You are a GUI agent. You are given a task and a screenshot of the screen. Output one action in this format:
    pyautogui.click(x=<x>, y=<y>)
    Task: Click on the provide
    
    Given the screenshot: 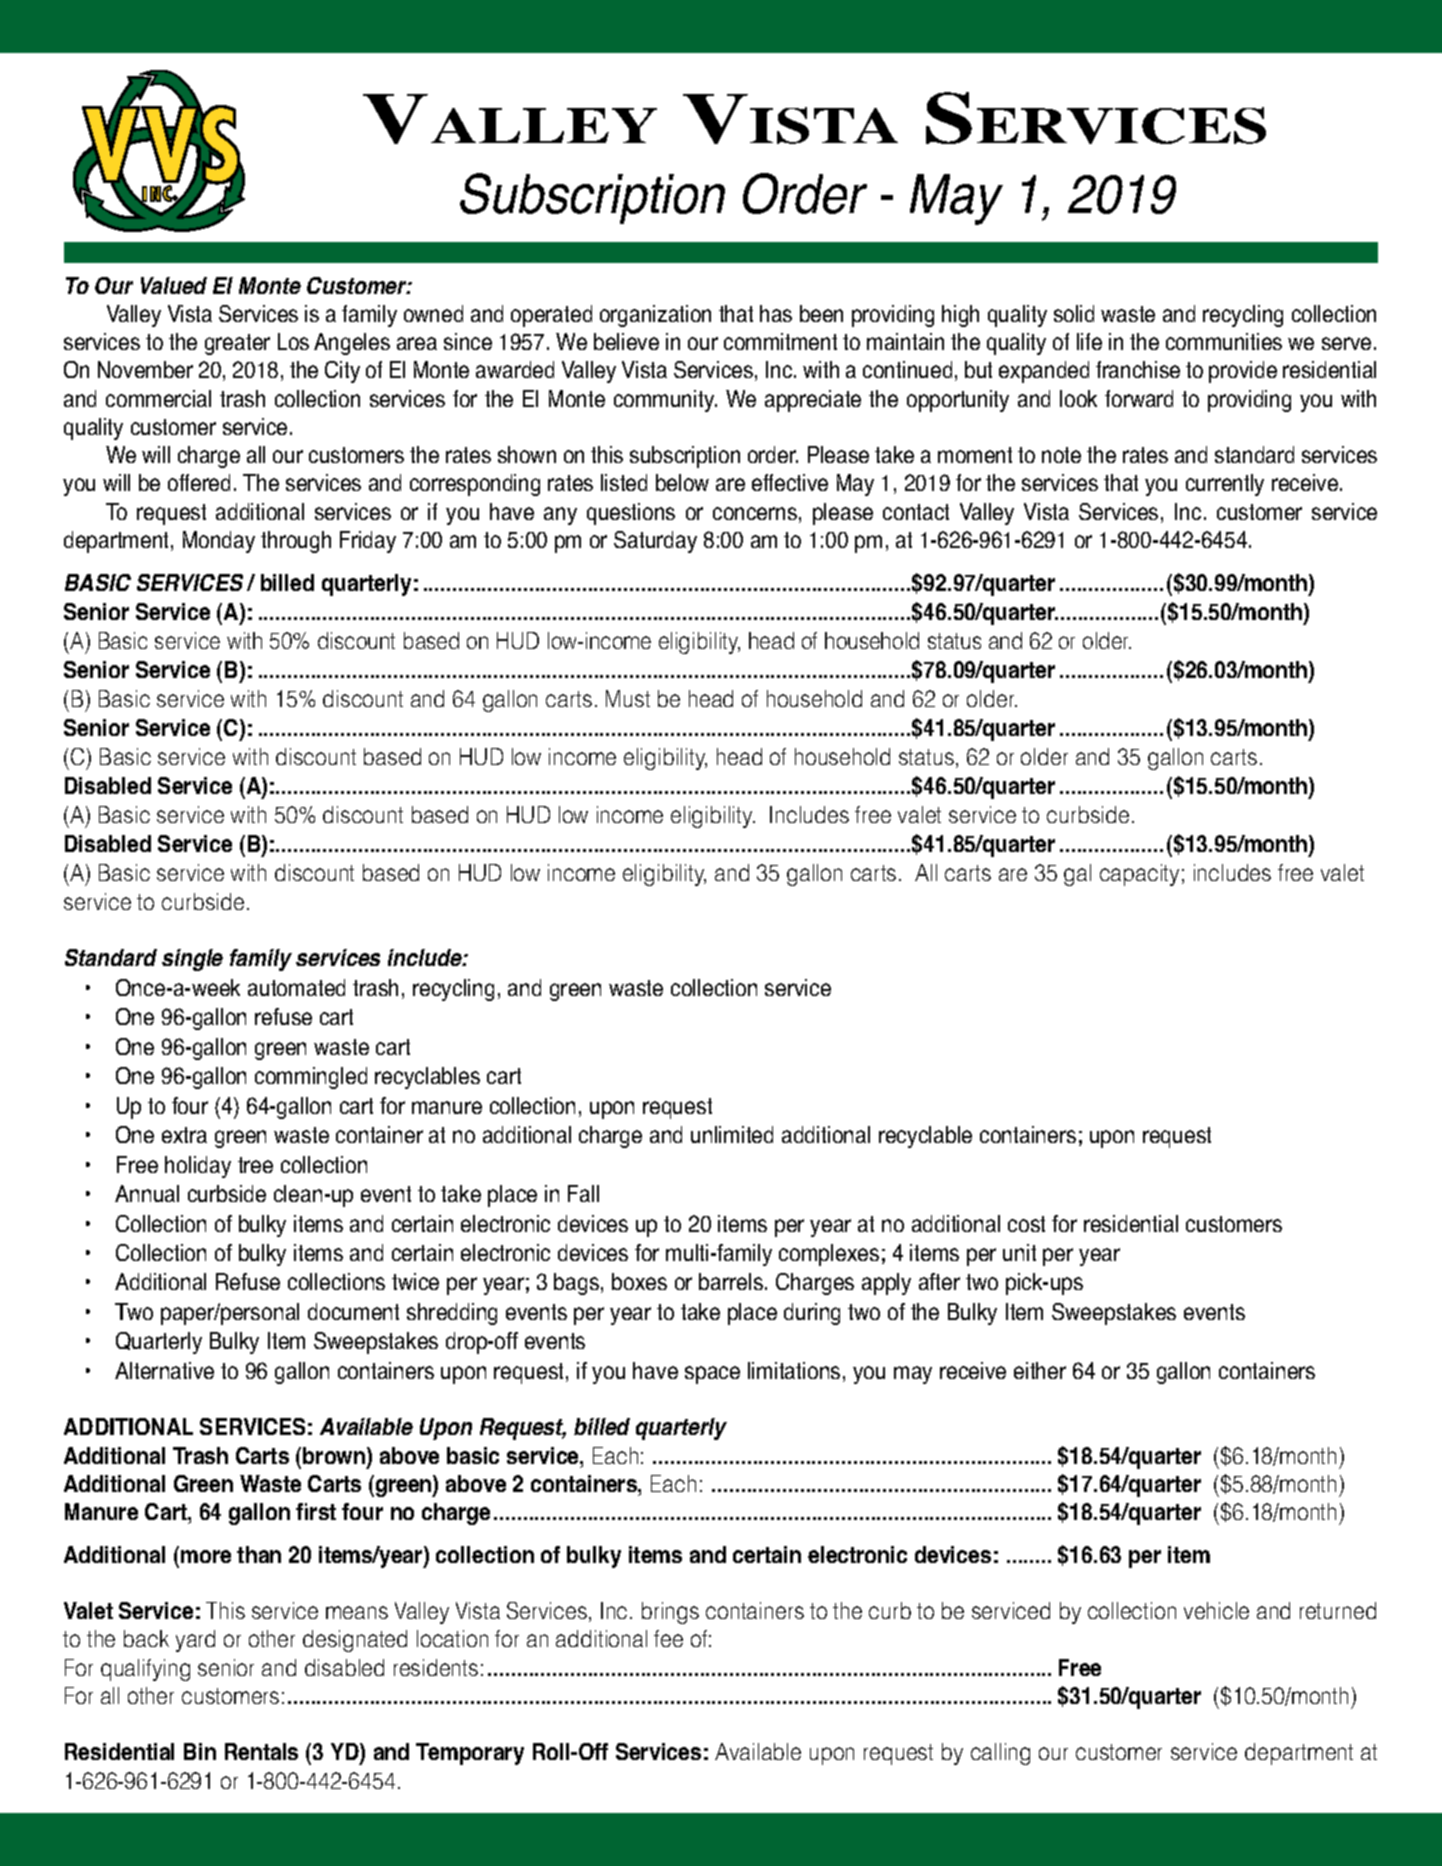 What is the action you would take?
    pyautogui.click(x=1243, y=372)
